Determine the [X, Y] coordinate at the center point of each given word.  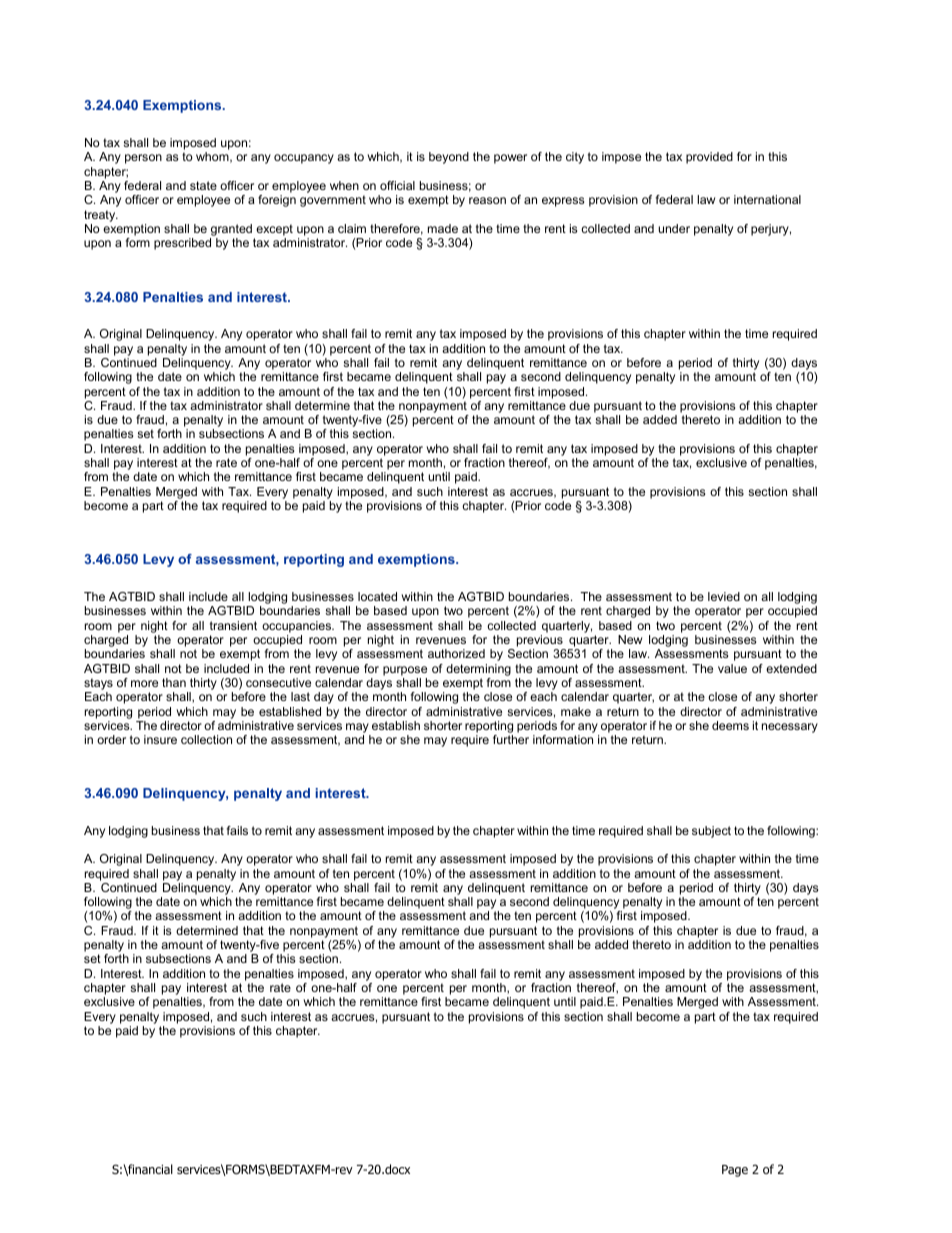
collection [206, 739]
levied [724, 596]
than [174, 682]
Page [735, 1171]
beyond [449, 158]
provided [709, 158]
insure [160, 739]
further [511, 739]
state [203, 185]
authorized [456, 653]
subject [711, 832]
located [377, 596]
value [732, 668]
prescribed [182, 244]
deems [730, 725]
